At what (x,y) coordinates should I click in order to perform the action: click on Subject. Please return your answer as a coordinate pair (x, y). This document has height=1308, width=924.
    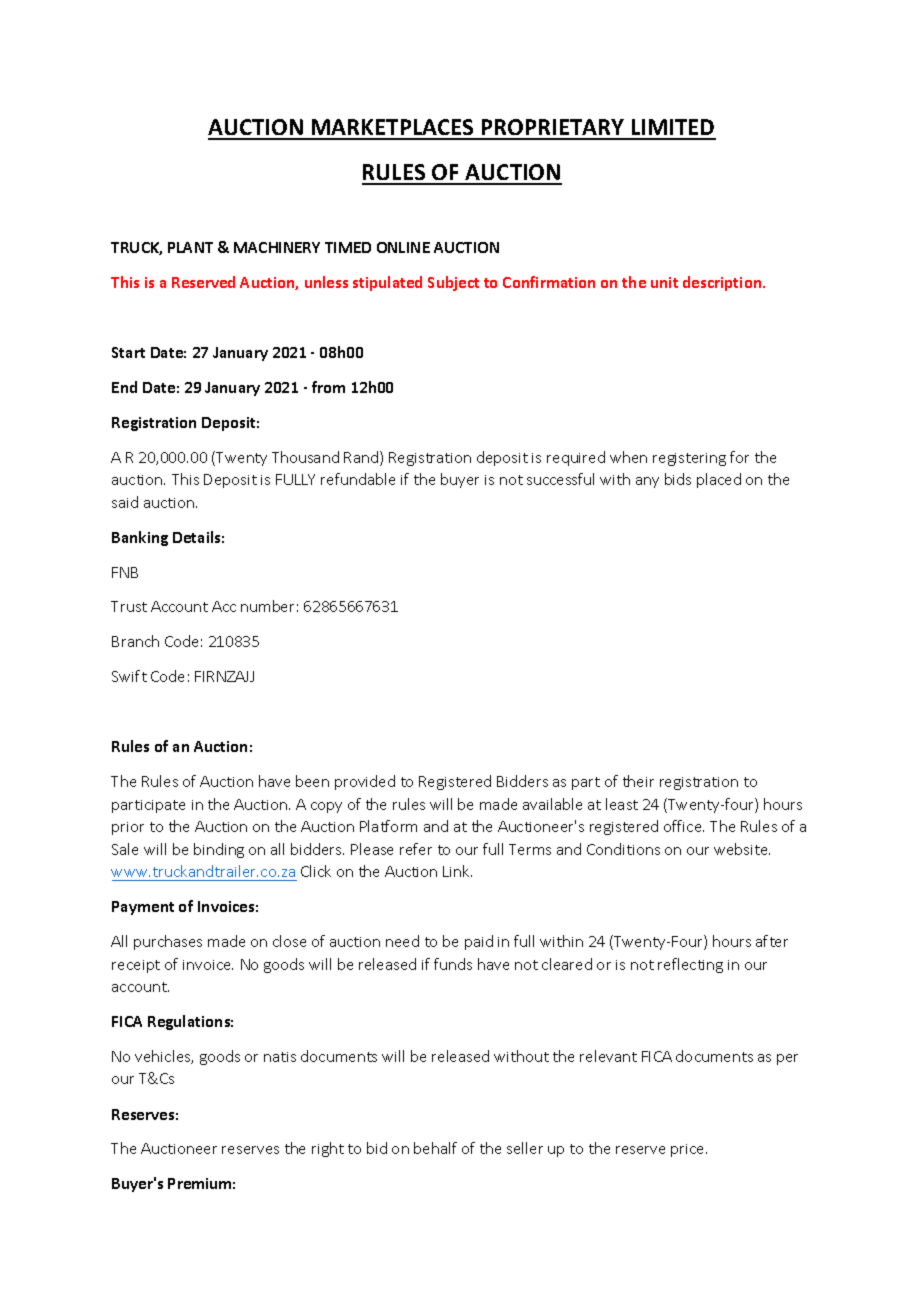
    Looking at the image, I should click on (453, 283).
